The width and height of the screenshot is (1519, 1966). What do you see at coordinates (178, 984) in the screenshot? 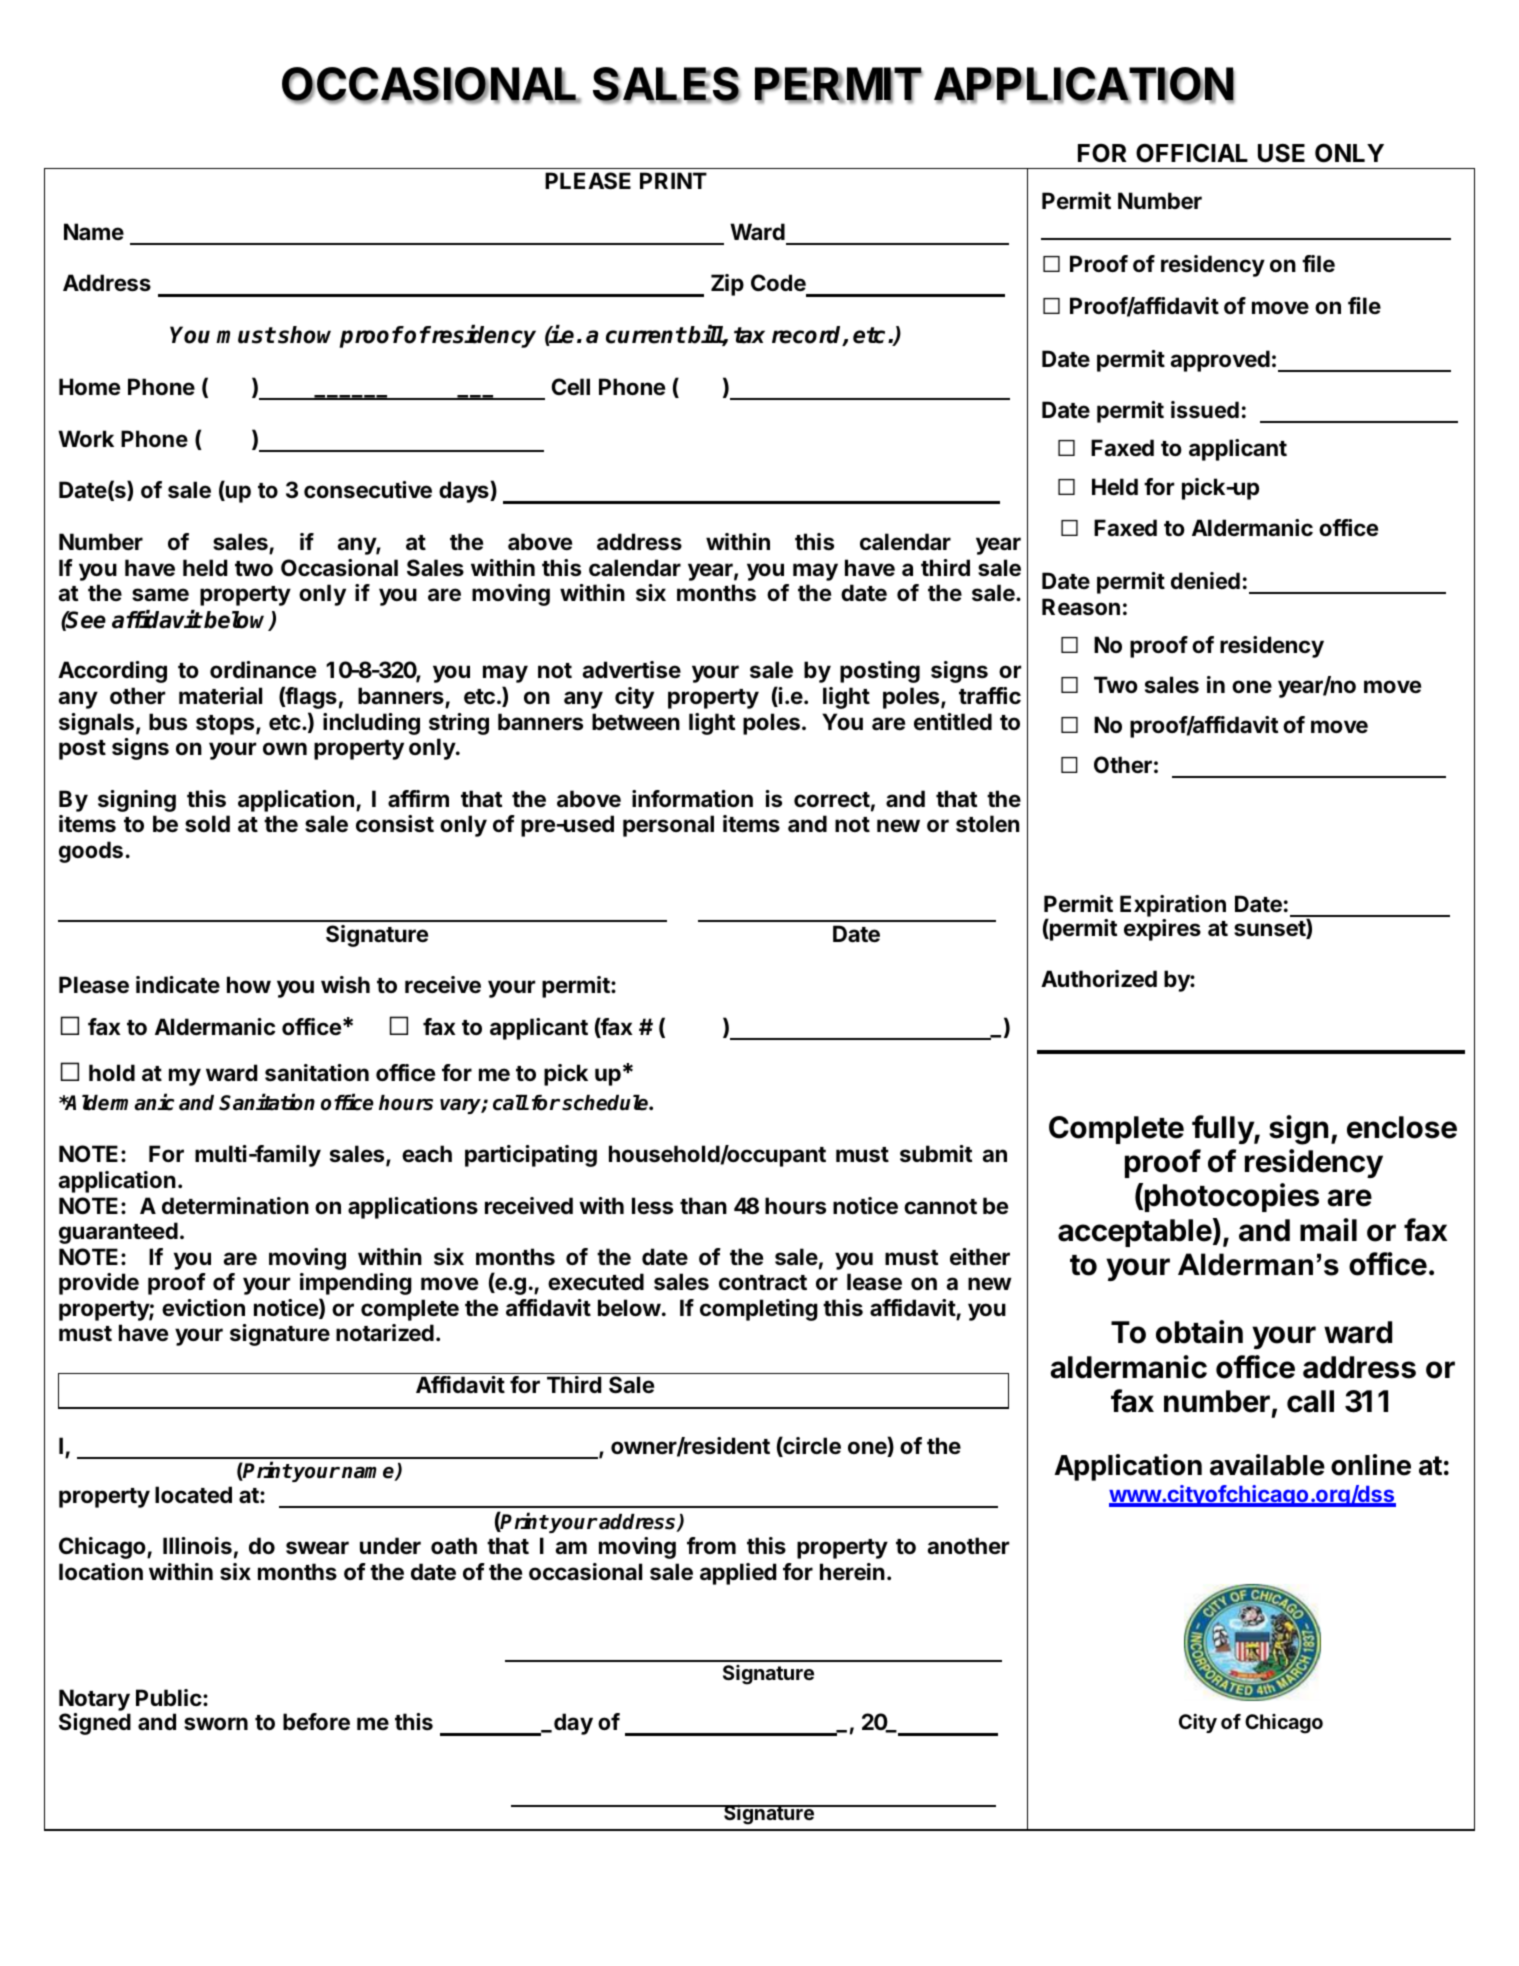
I see `indicate` at bounding box center [178, 984].
